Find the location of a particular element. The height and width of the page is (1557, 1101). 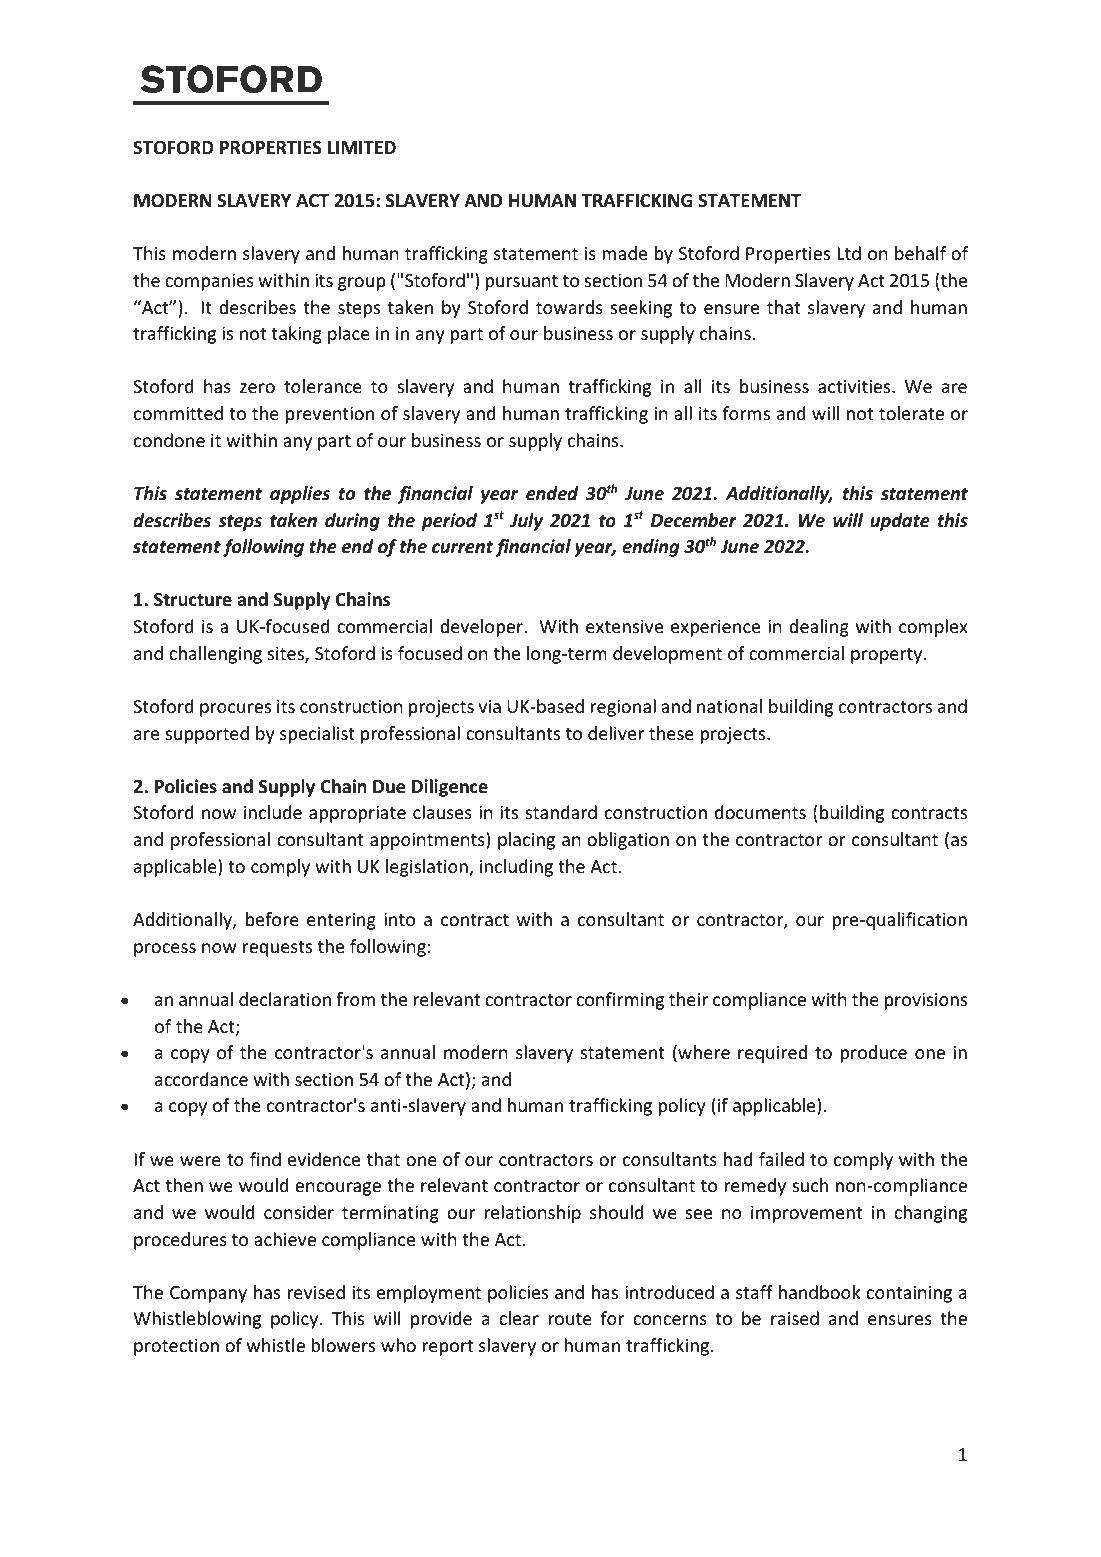

Structure is located at coordinates (193, 600).
